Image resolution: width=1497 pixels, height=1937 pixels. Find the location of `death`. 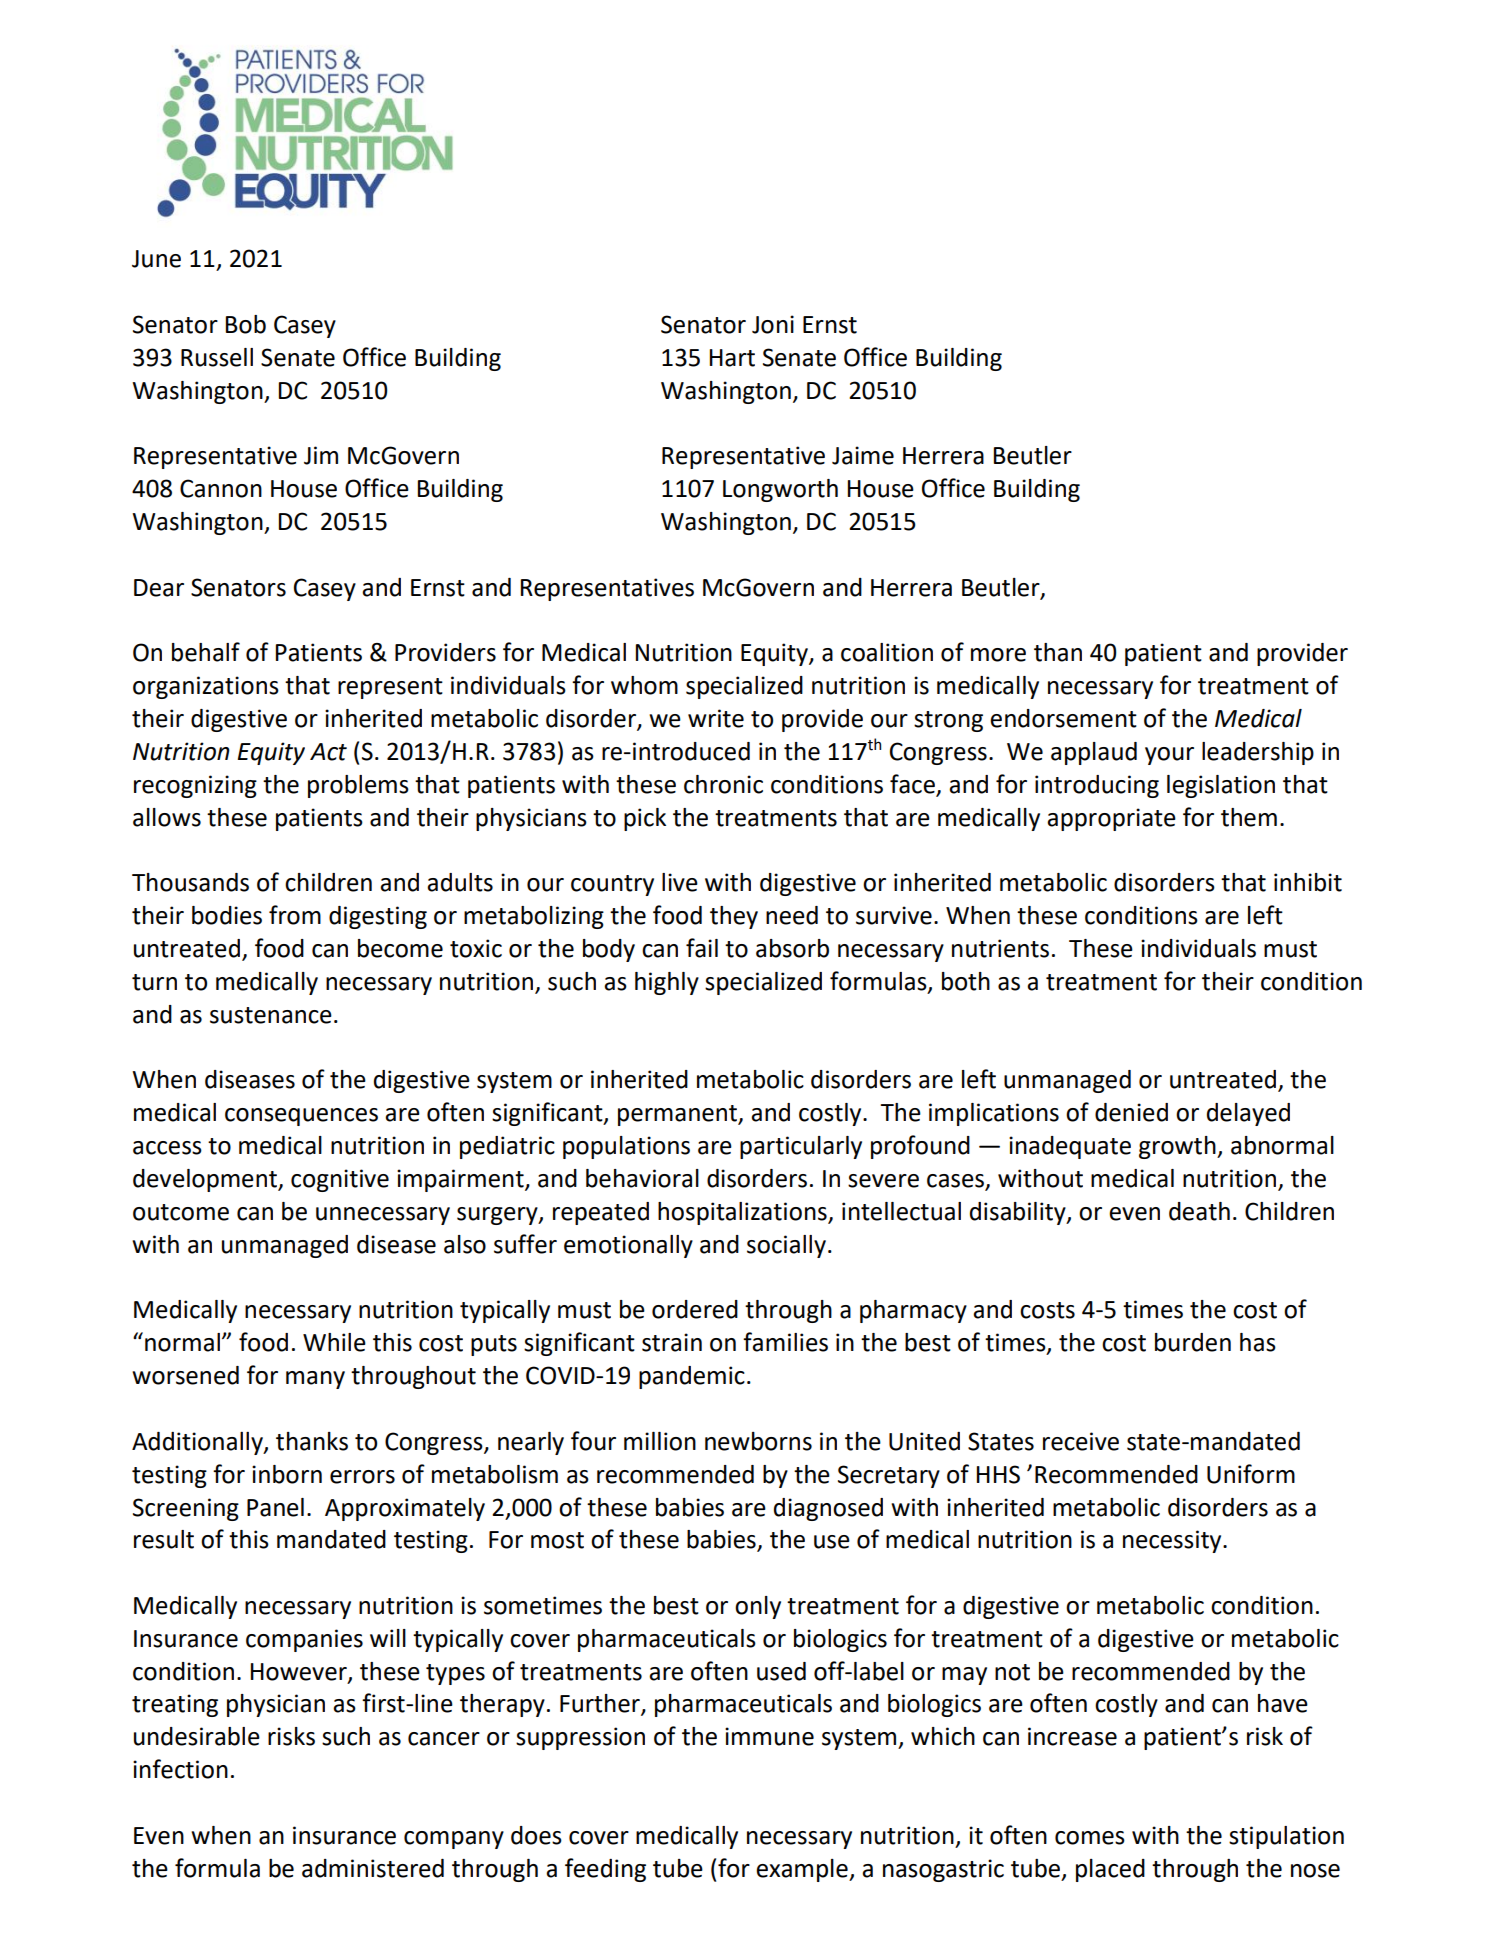

death is located at coordinates (1199, 1211).
